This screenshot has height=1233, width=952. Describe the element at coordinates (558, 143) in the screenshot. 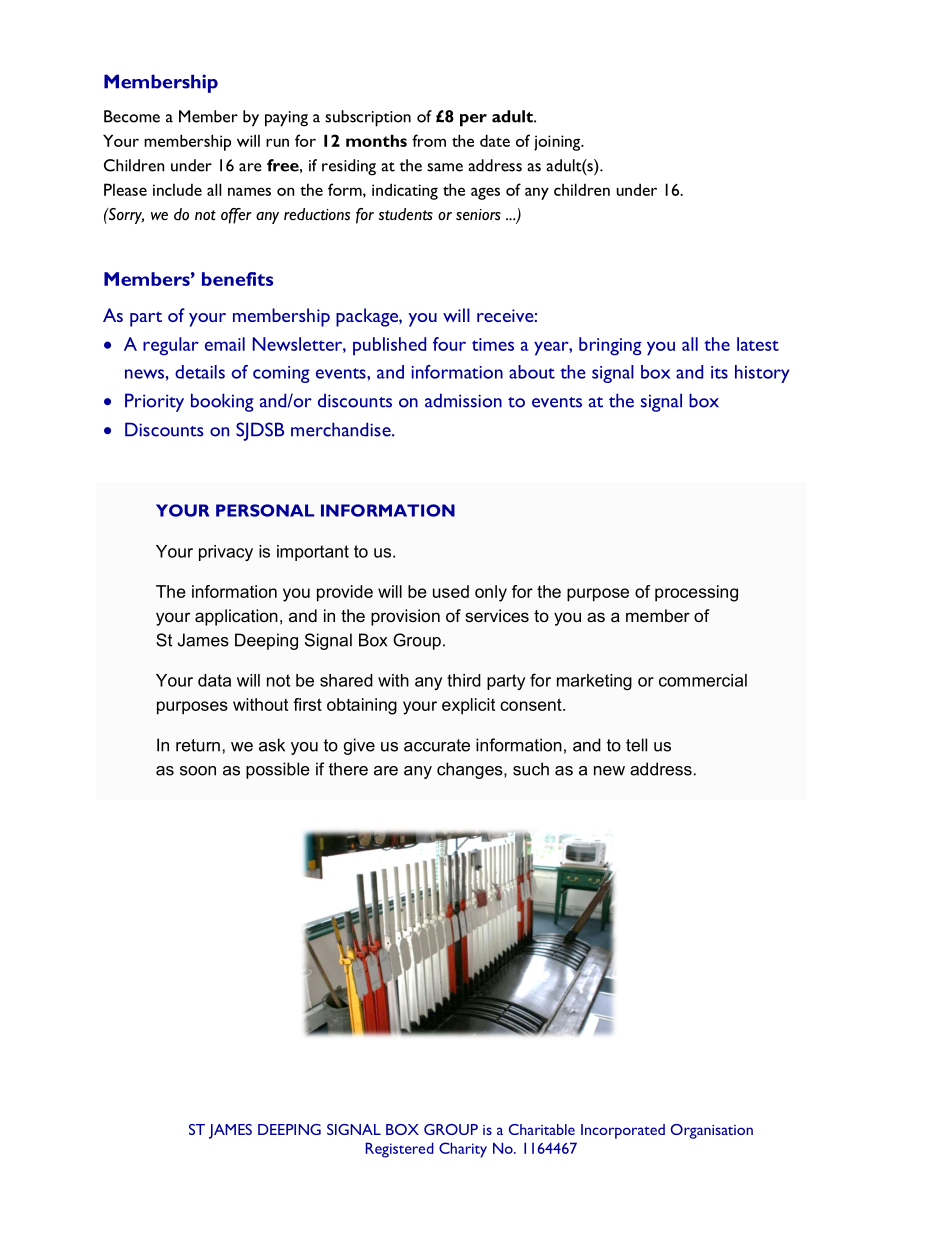

I see `joining` at that location.
